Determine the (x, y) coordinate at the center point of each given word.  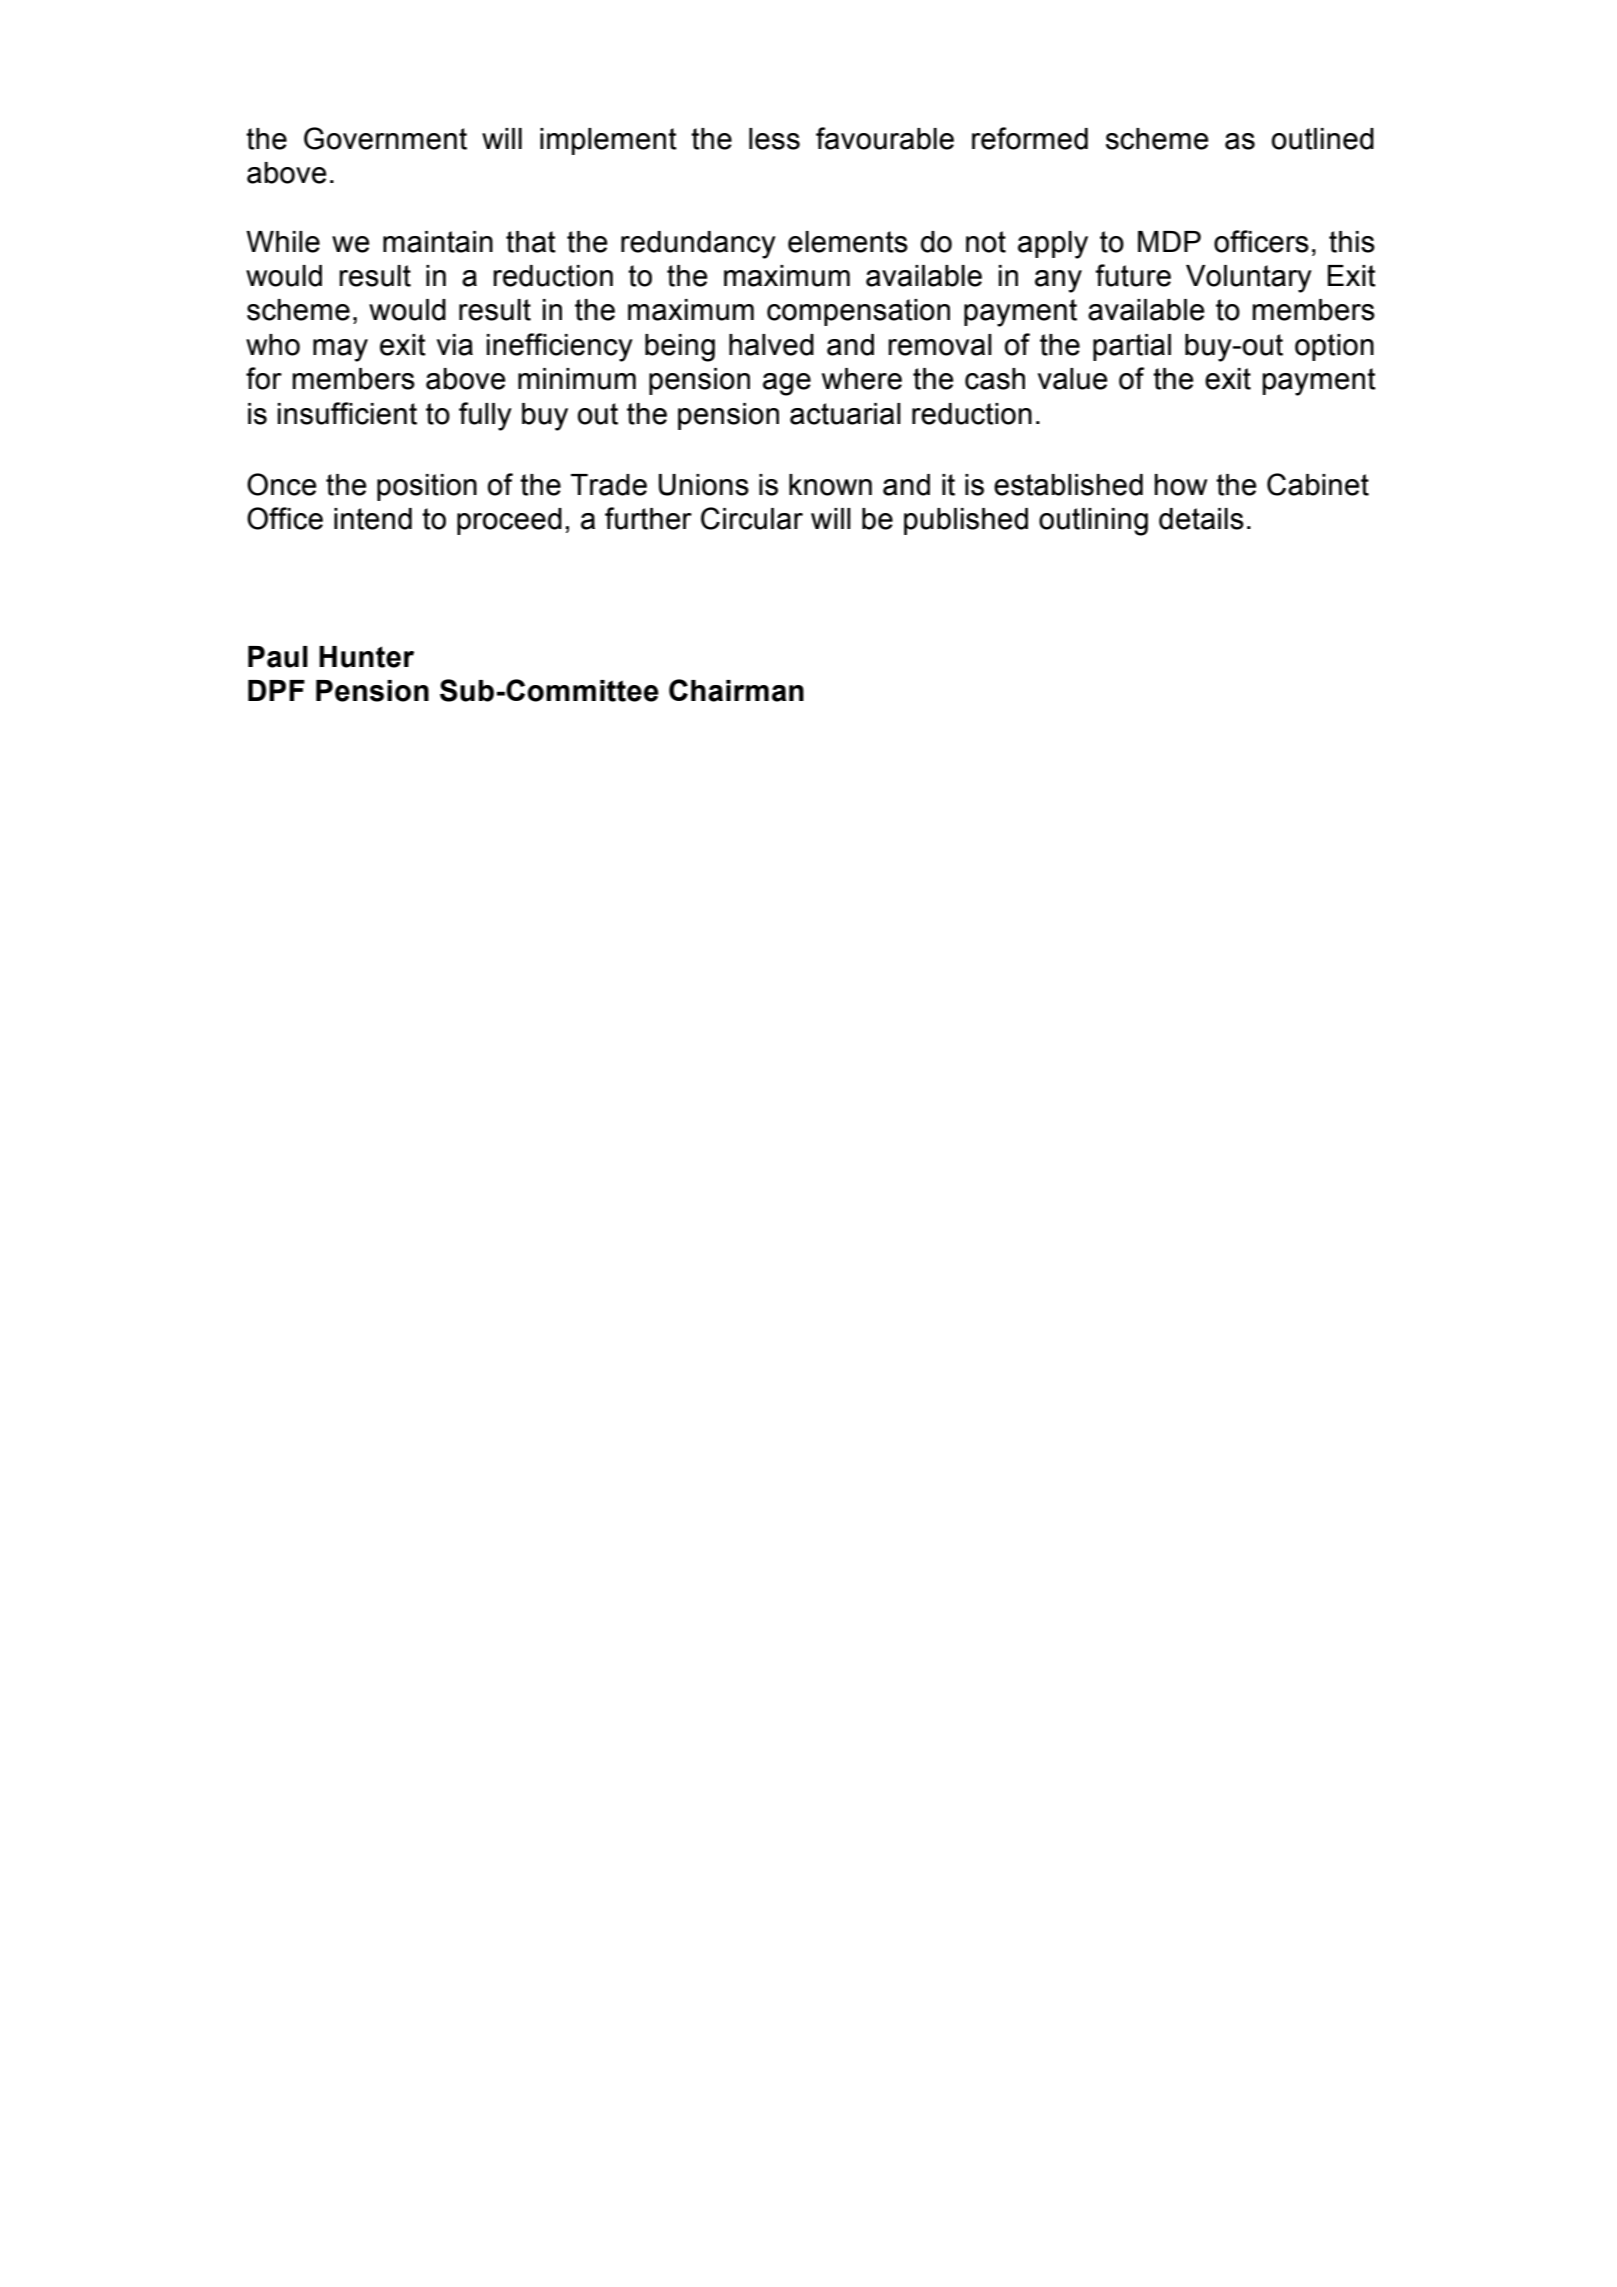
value (1073, 379)
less (774, 139)
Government (385, 138)
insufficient (347, 413)
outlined (1323, 139)
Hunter (366, 657)
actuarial (845, 414)
